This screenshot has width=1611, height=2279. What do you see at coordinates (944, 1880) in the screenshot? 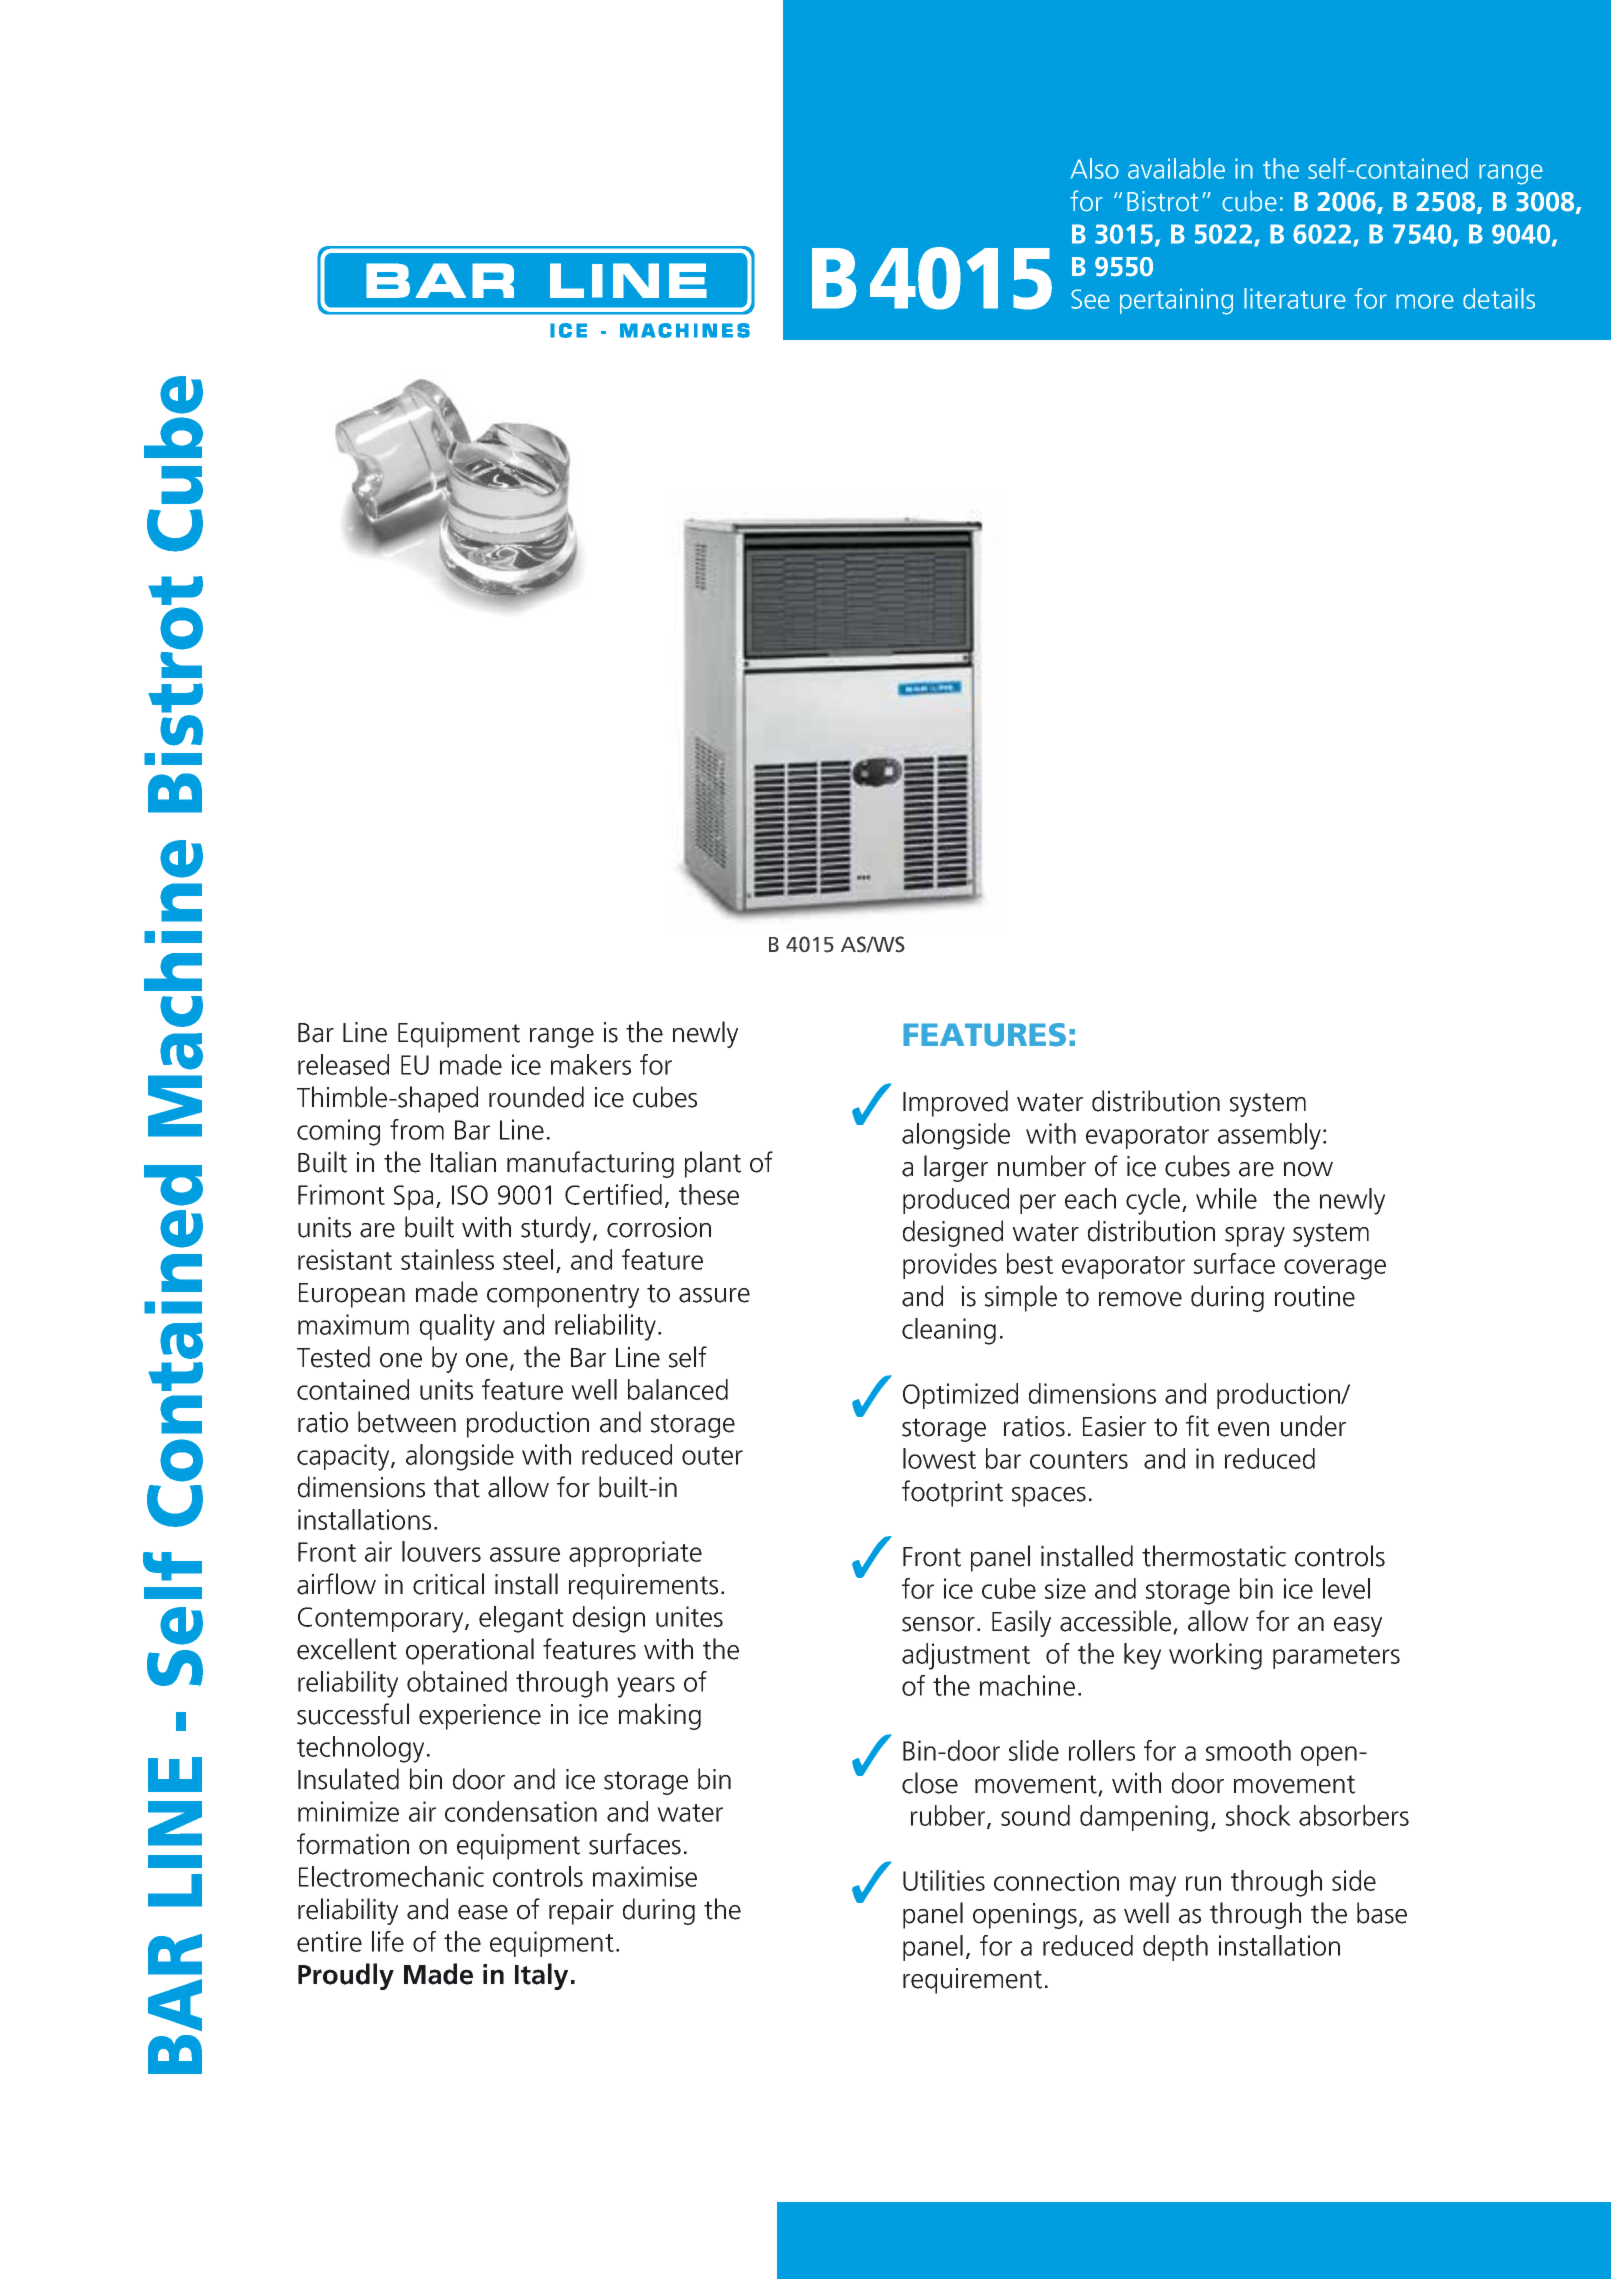
I see `Utilities` at bounding box center [944, 1880].
